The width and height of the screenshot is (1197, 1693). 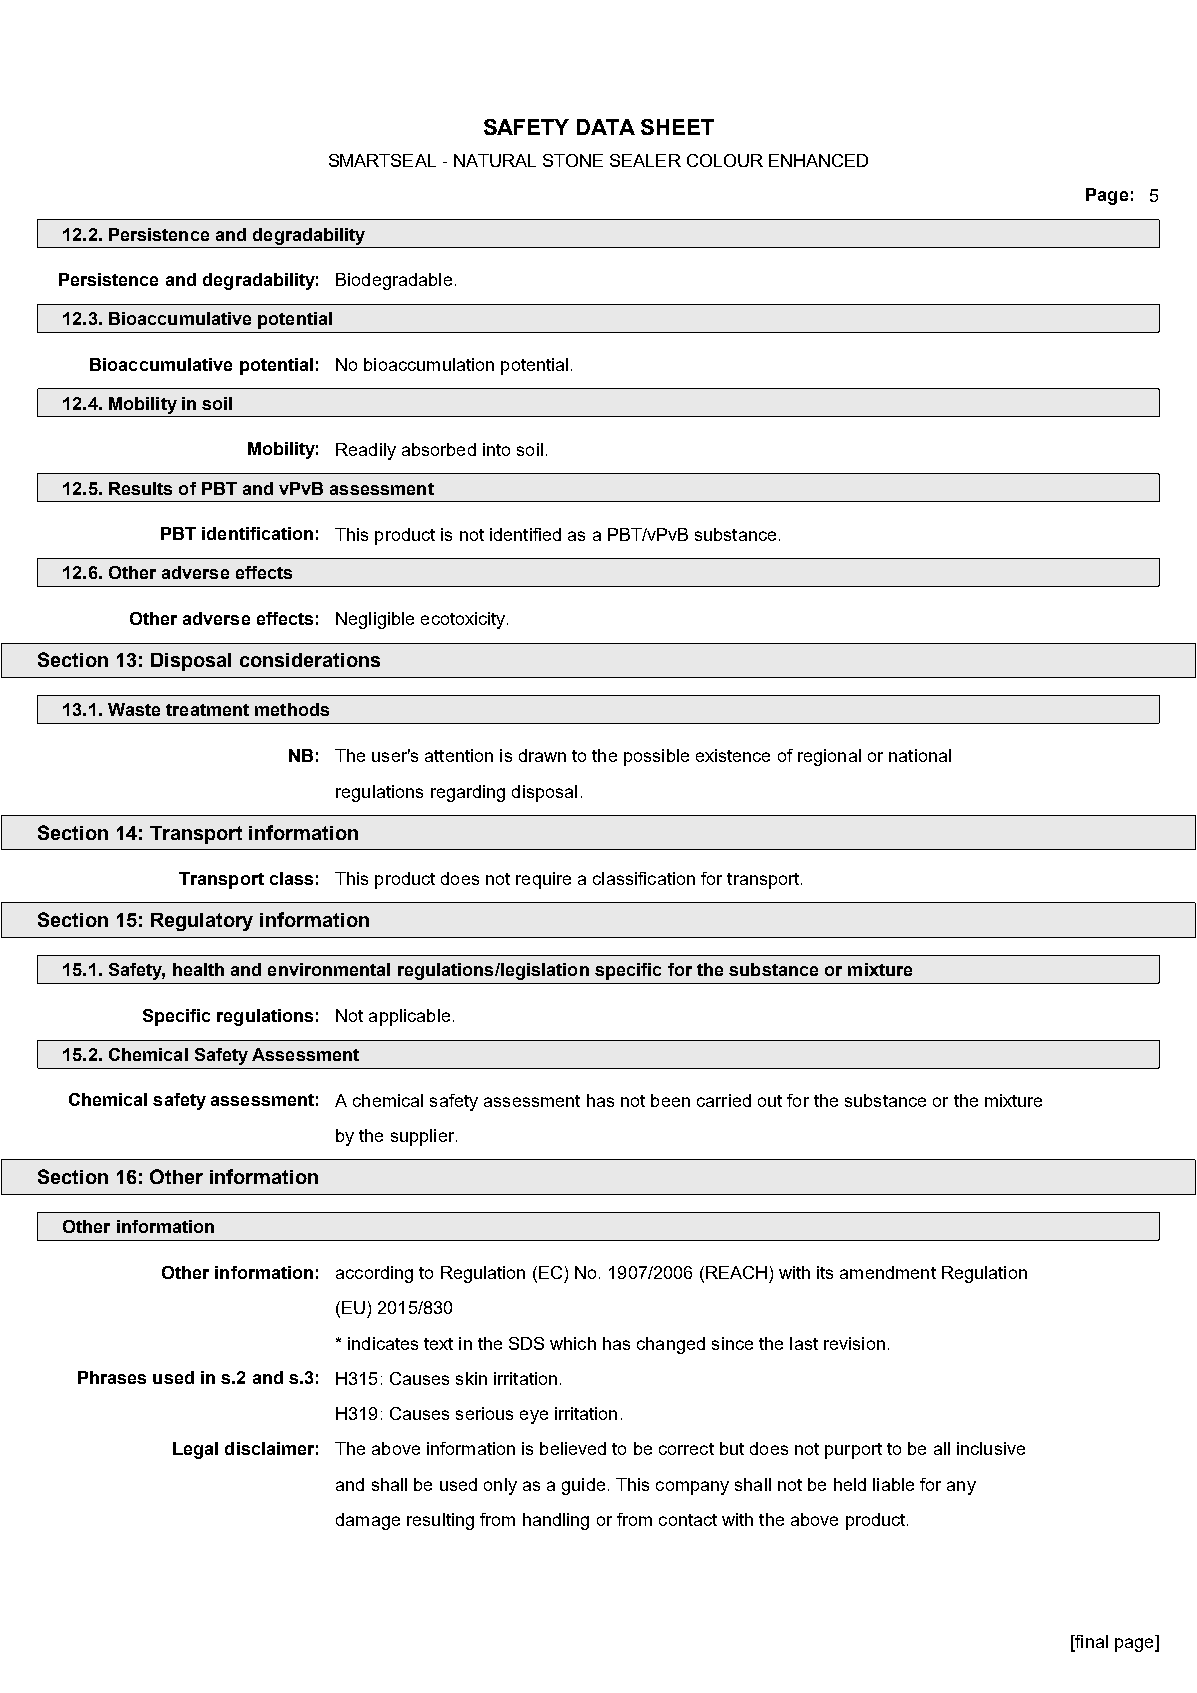 I want to click on out, so click(x=770, y=1101).
